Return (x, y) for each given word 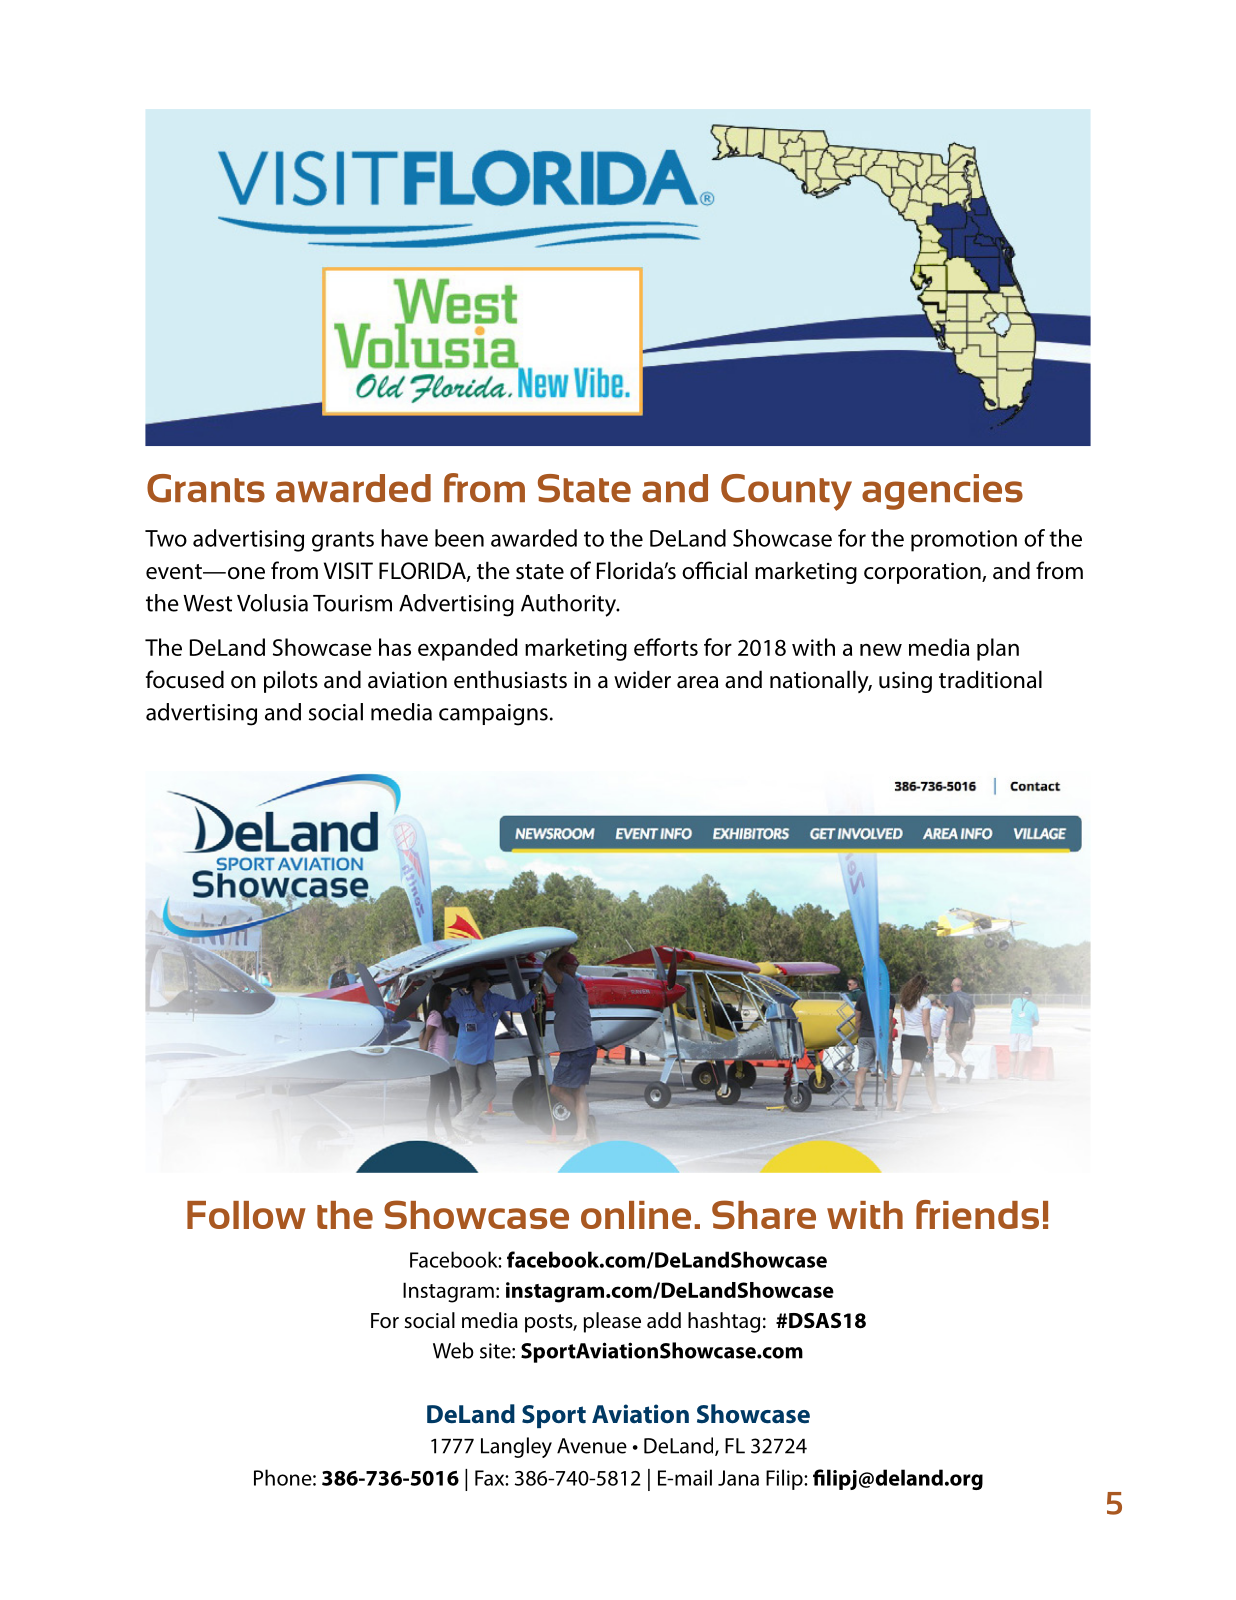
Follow (246, 1215)
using (905, 682)
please (612, 1322)
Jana (738, 1478)
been (459, 538)
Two (166, 538)
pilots (291, 681)
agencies (942, 492)
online (636, 1215)
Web (453, 1350)
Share (764, 1214)
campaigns (493, 715)
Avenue (592, 1446)
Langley (516, 1447)
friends (977, 1214)
